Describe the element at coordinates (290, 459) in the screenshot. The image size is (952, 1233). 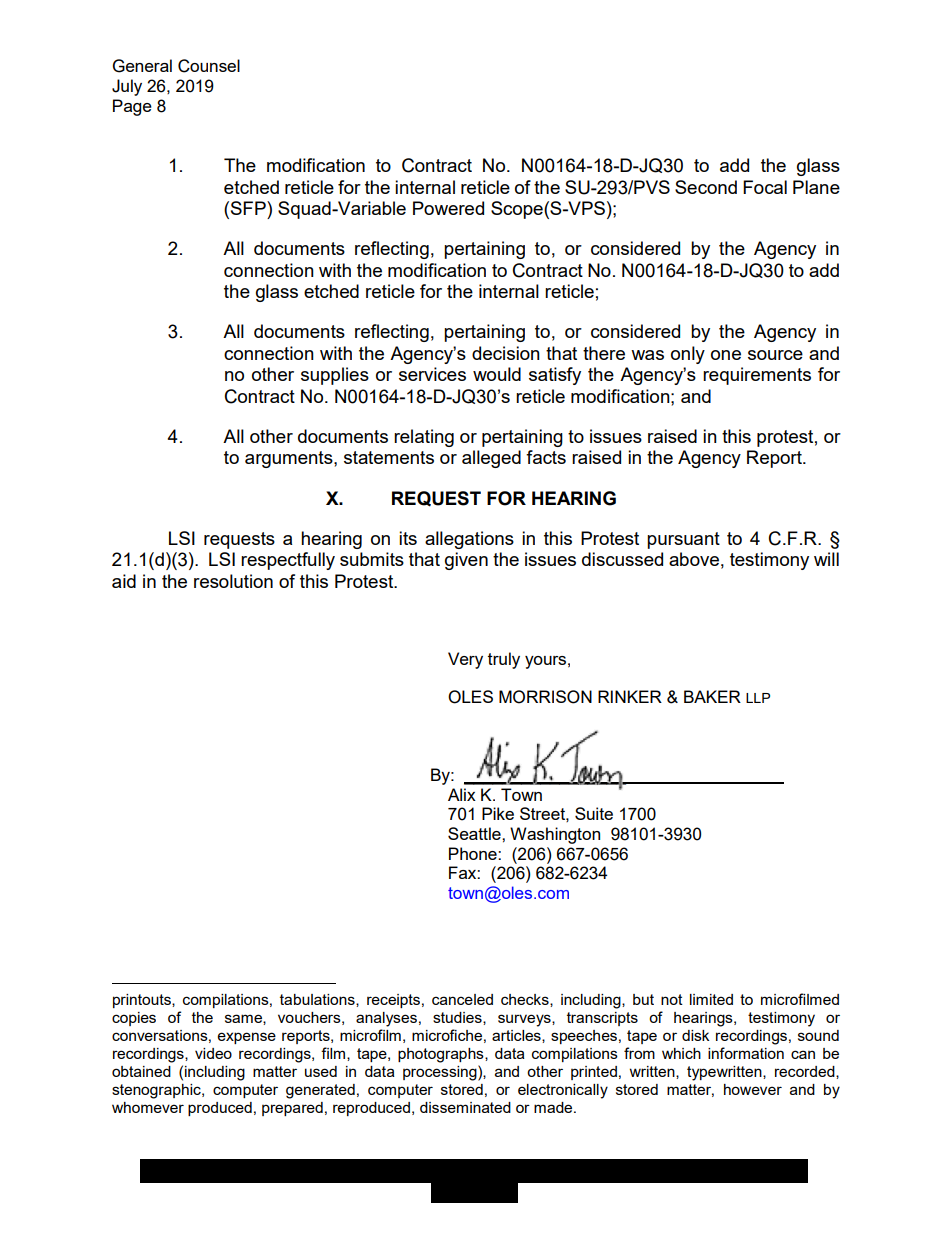
I see `arguments` at that location.
